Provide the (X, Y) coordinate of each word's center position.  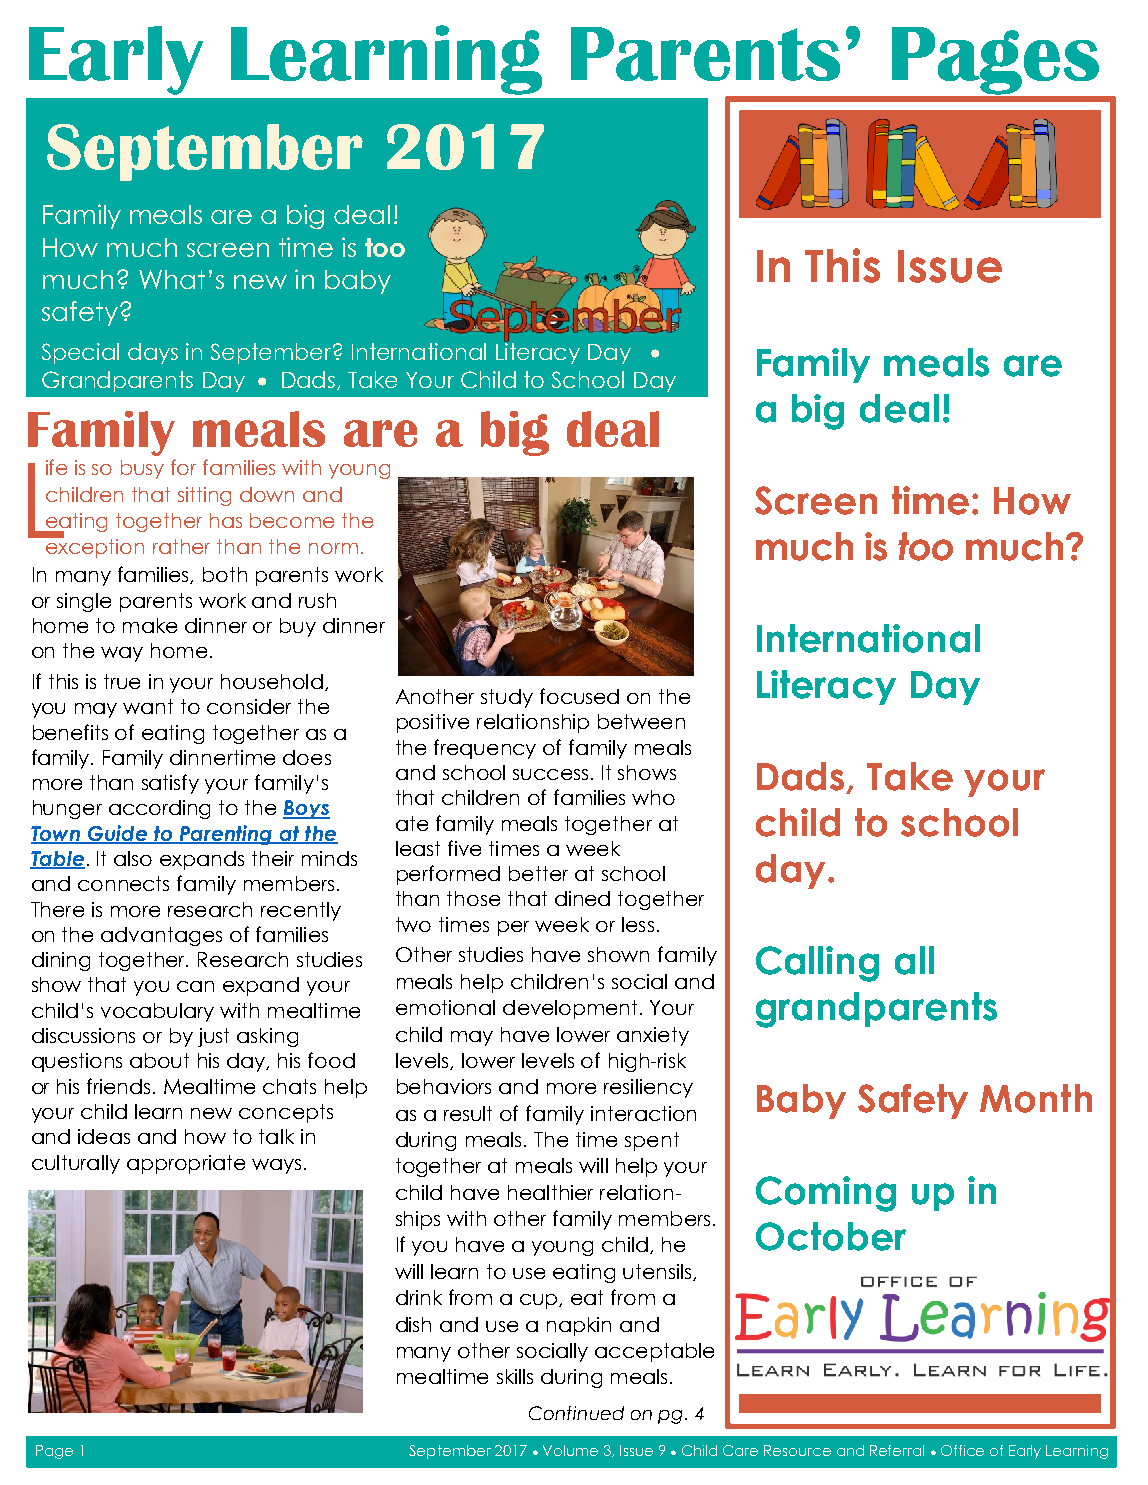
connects (123, 883)
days (153, 353)
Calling (817, 964)
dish (413, 1324)
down (267, 494)
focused (579, 696)
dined (582, 898)
